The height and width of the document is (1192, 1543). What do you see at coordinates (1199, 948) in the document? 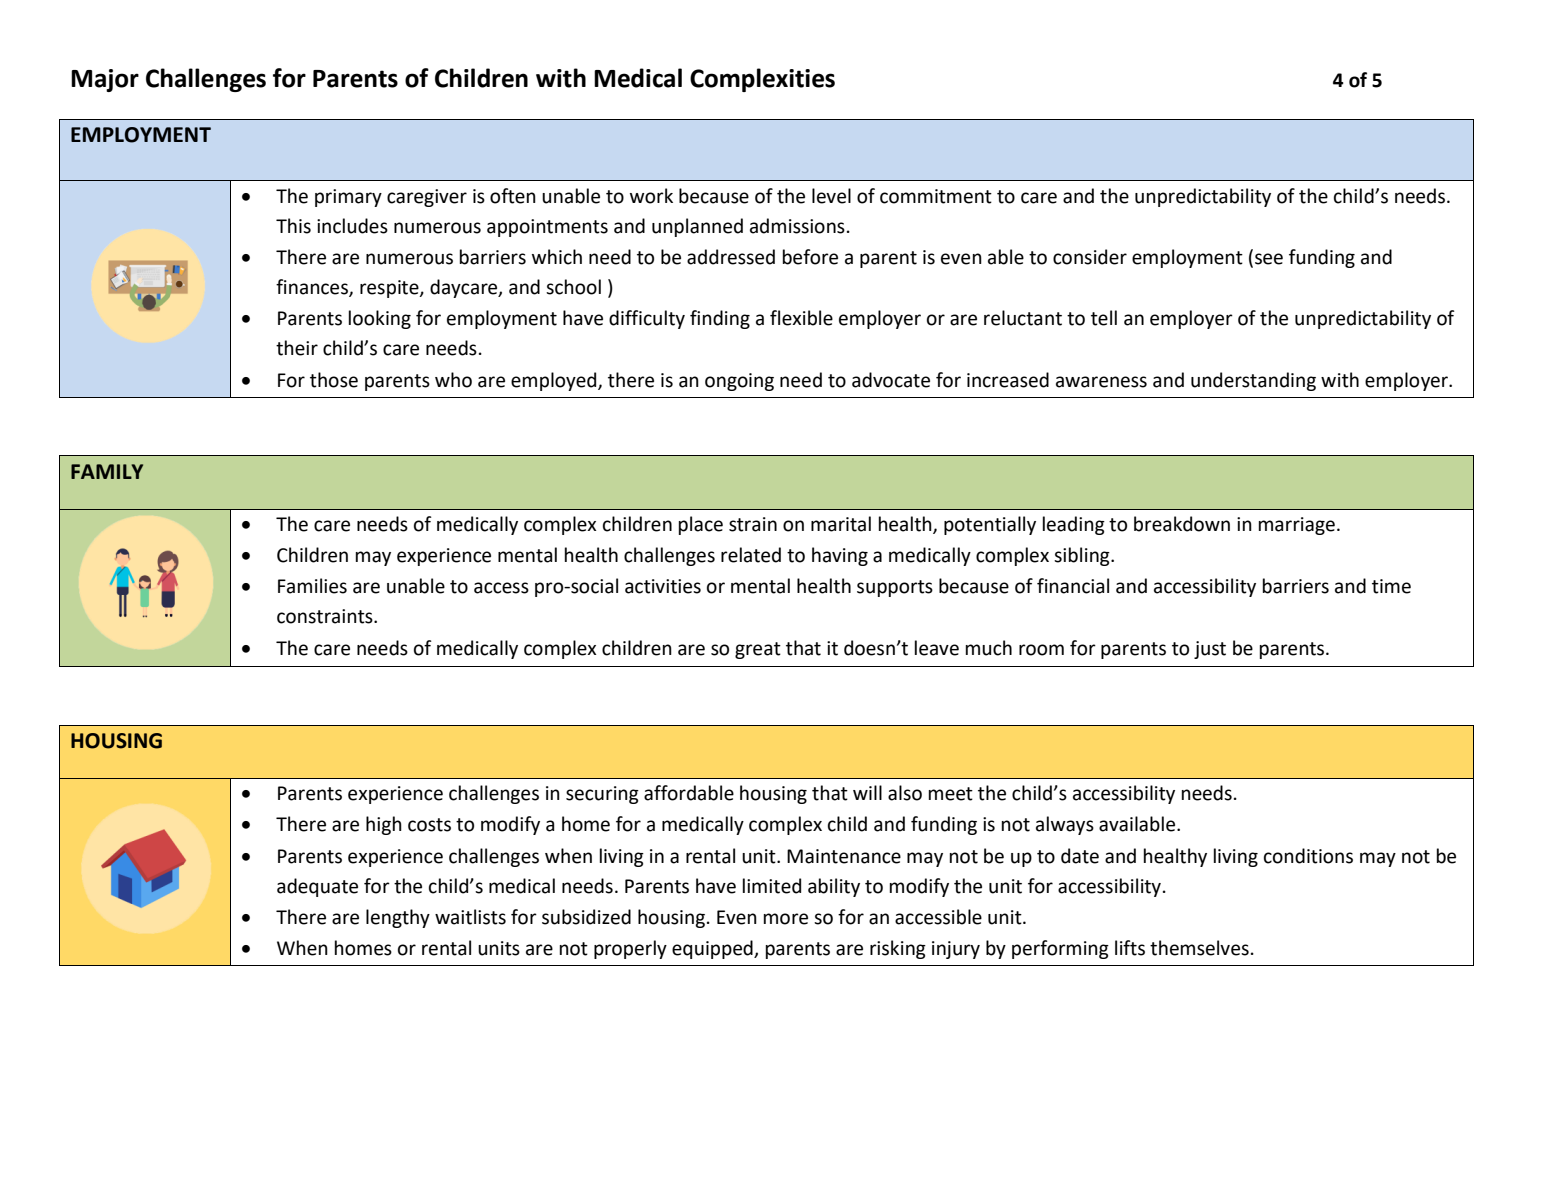
I see `themselves` at bounding box center [1199, 948].
